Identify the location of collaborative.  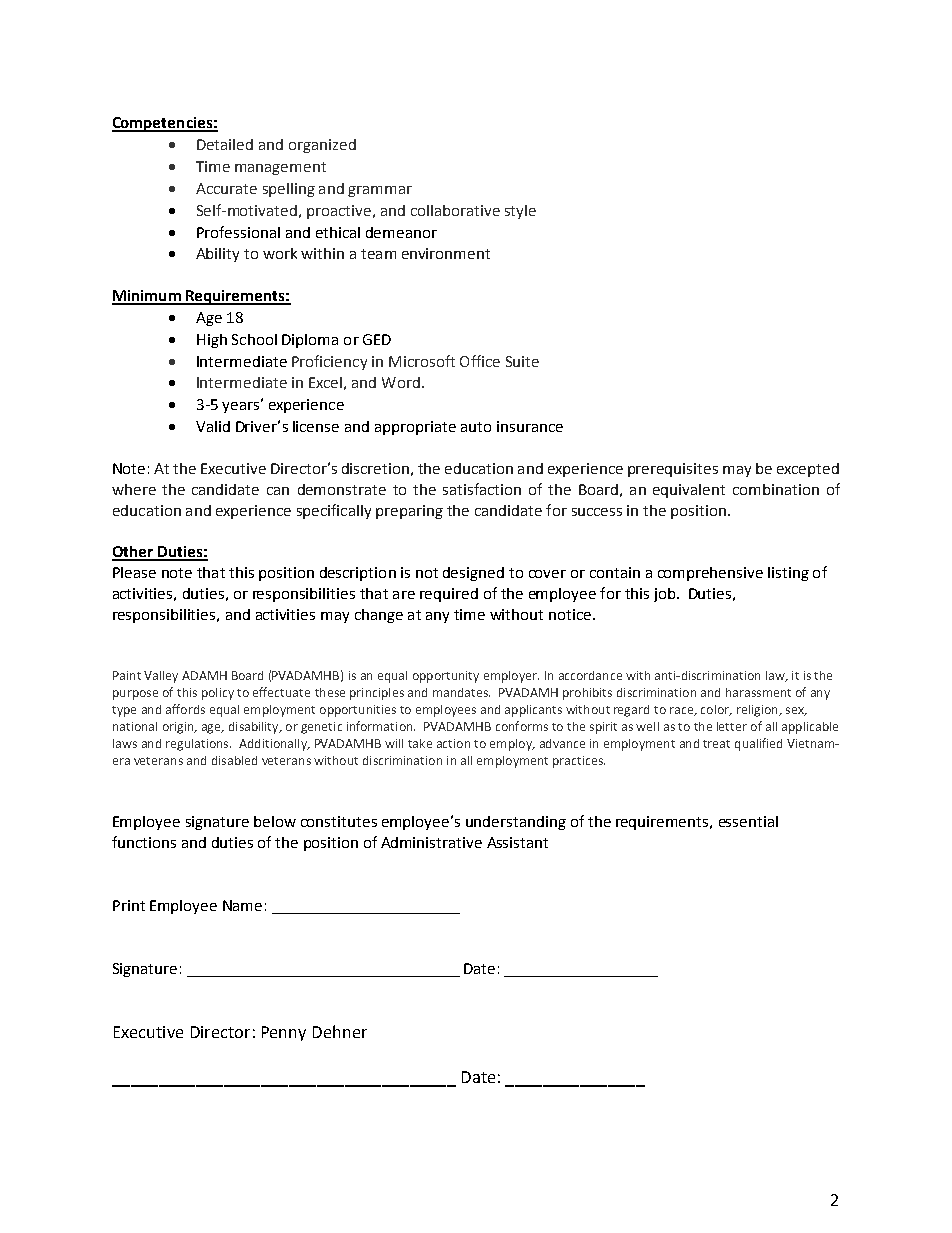
(455, 210).
